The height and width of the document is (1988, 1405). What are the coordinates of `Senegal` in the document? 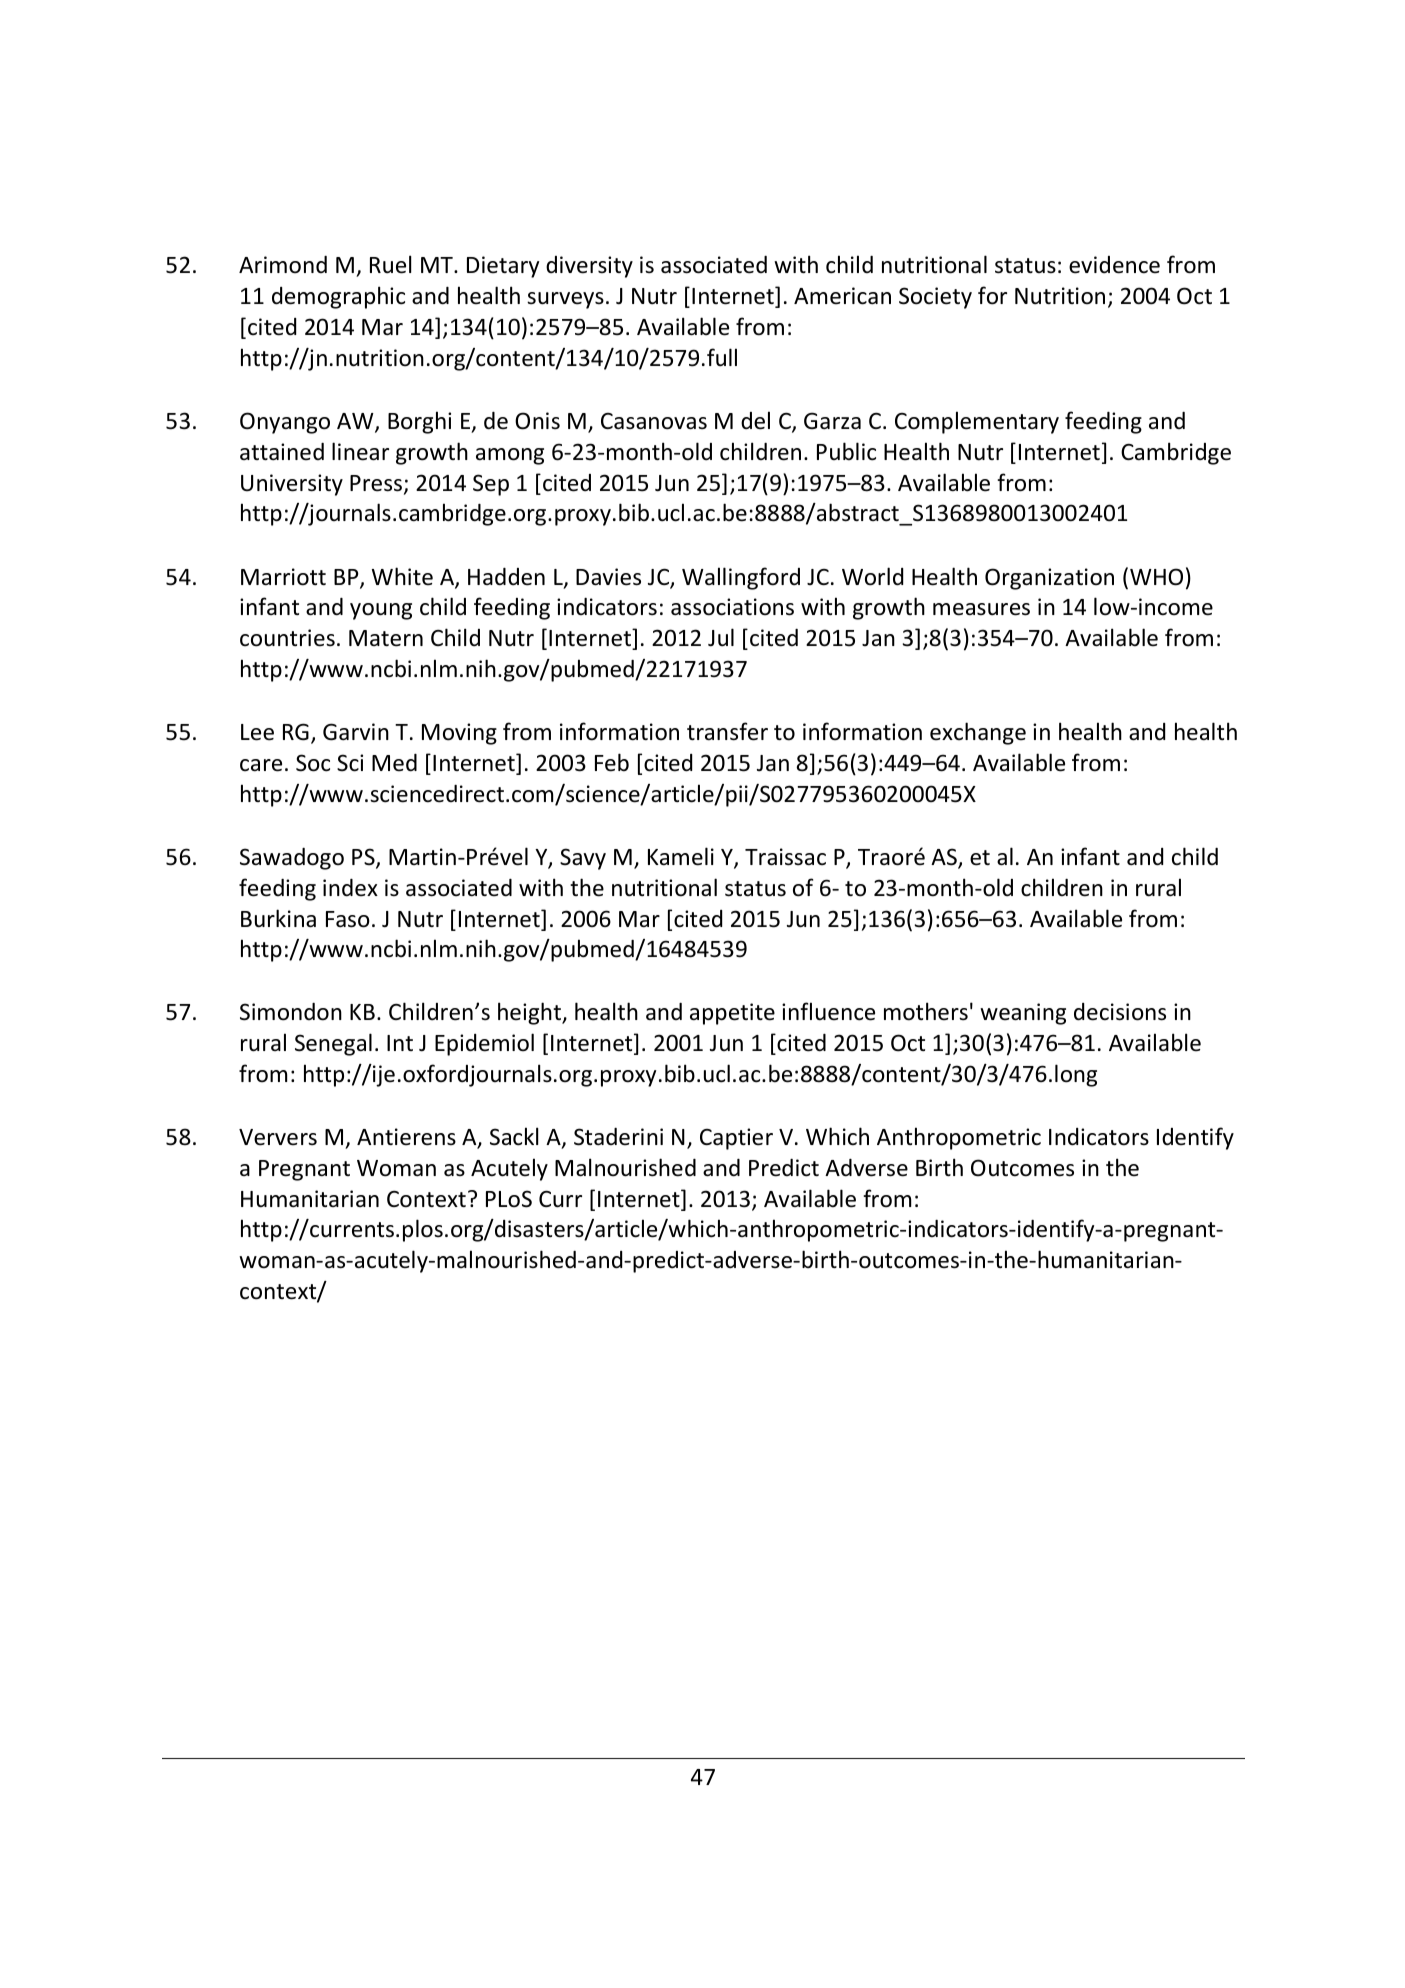 It's located at (333, 1044).
